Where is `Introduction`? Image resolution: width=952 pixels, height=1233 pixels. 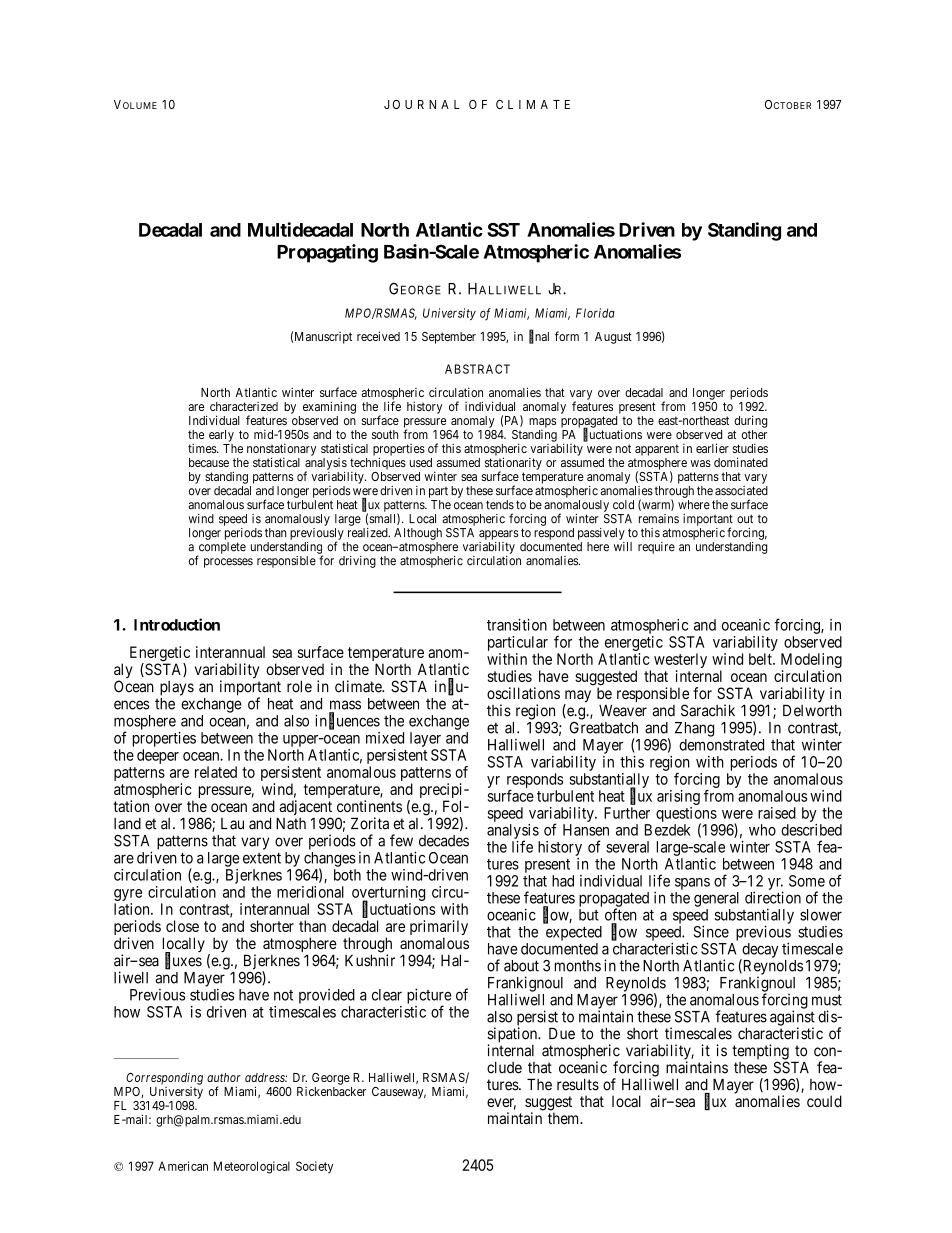 Introduction is located at coordinates (177, 624).
